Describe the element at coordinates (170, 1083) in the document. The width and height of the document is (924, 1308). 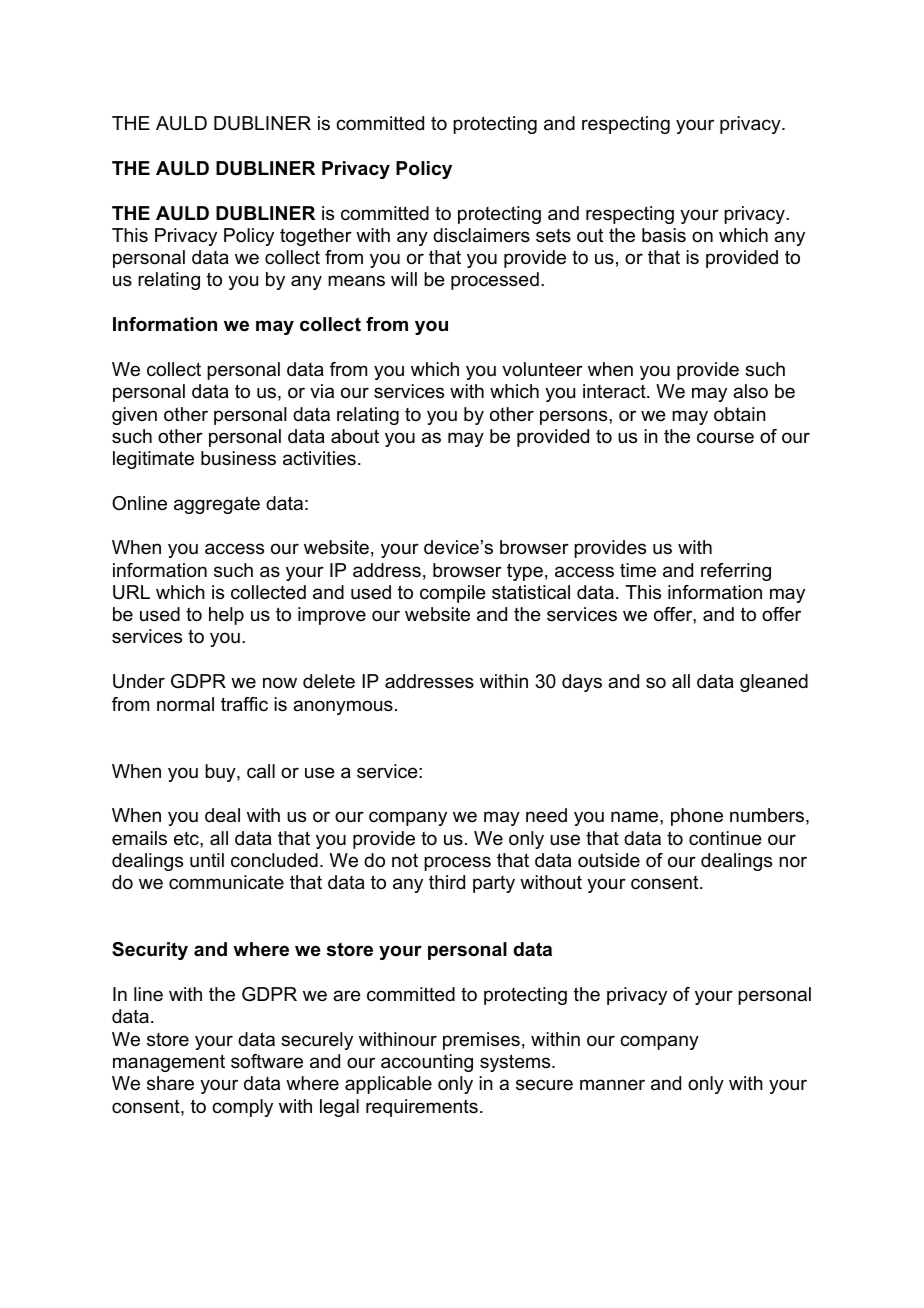
I see `share` at that location.
